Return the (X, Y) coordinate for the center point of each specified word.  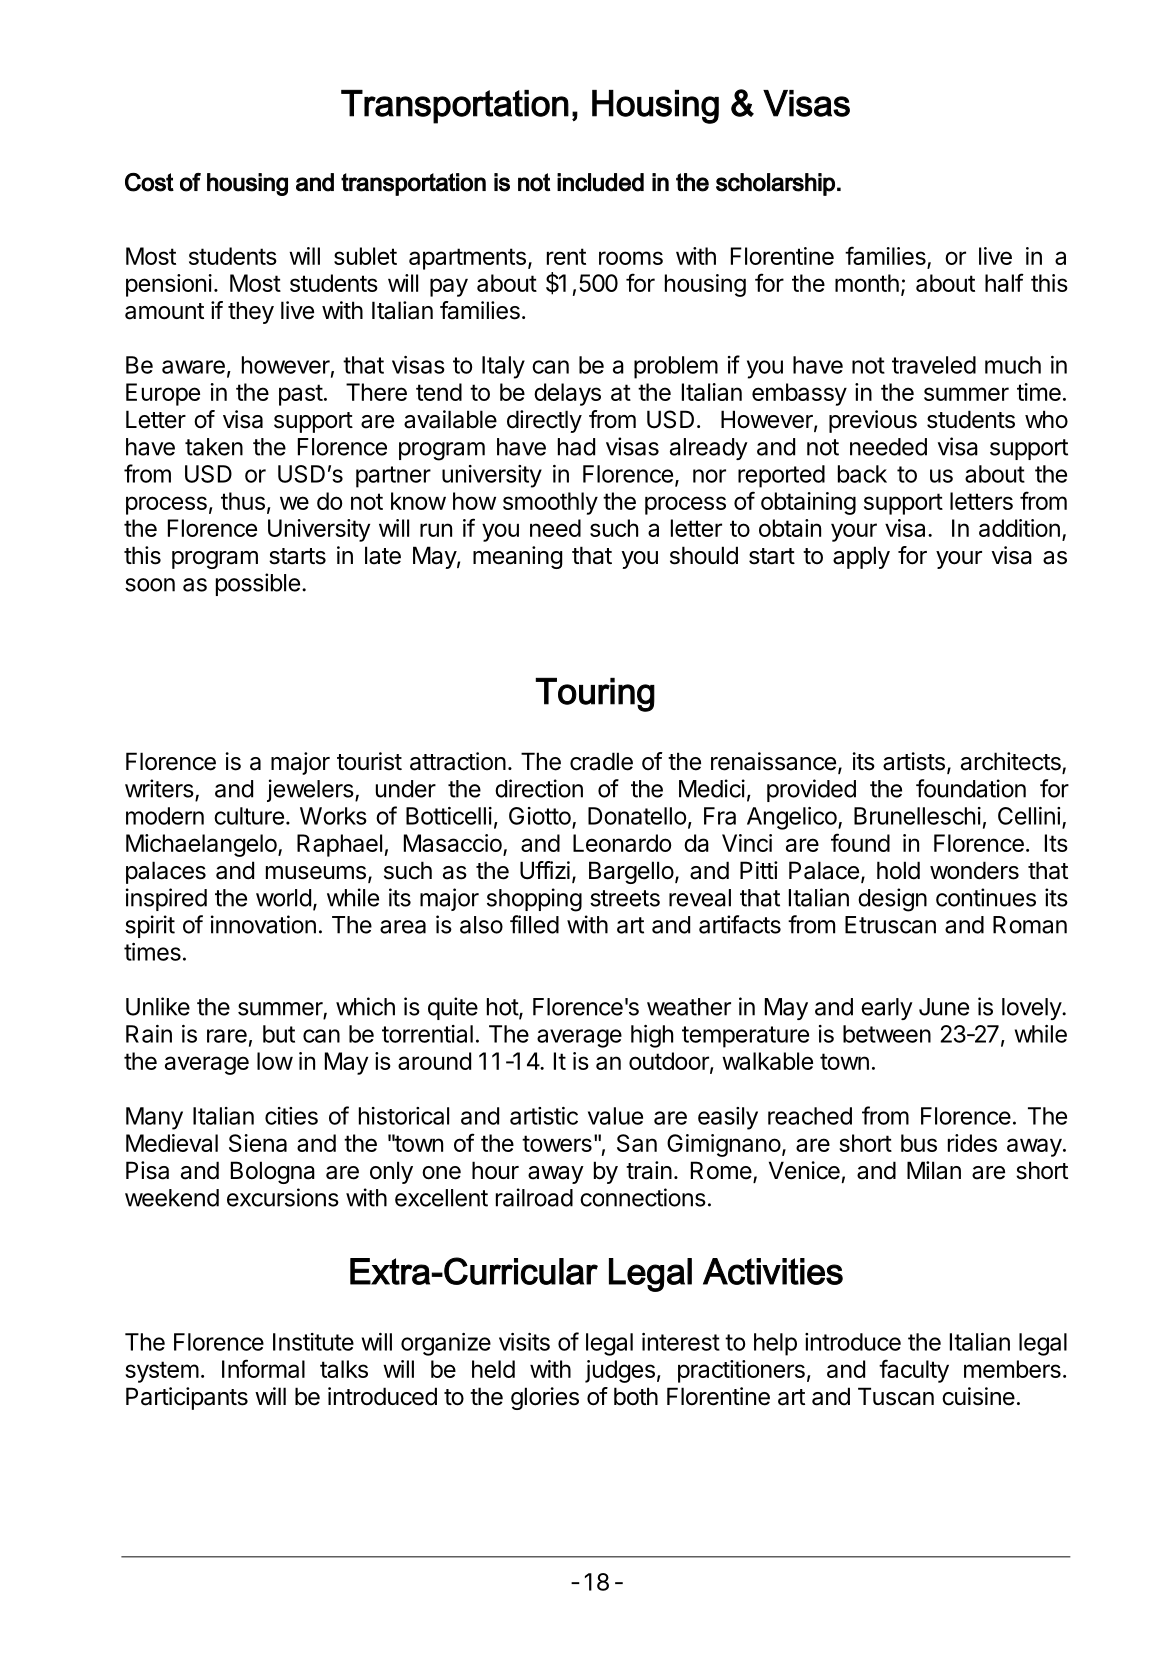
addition (1019, 528)
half (1004, 282)
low (275, 1061)
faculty (914, 1371)
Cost (149, 182)
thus (243, 501)
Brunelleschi (917, 816)
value (615, 1116)
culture (249, 816)
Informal (263, 1368)
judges (620, 1371)
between (887, 1034)
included (600, 182)
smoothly (550, 503)
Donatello (637, 816)
